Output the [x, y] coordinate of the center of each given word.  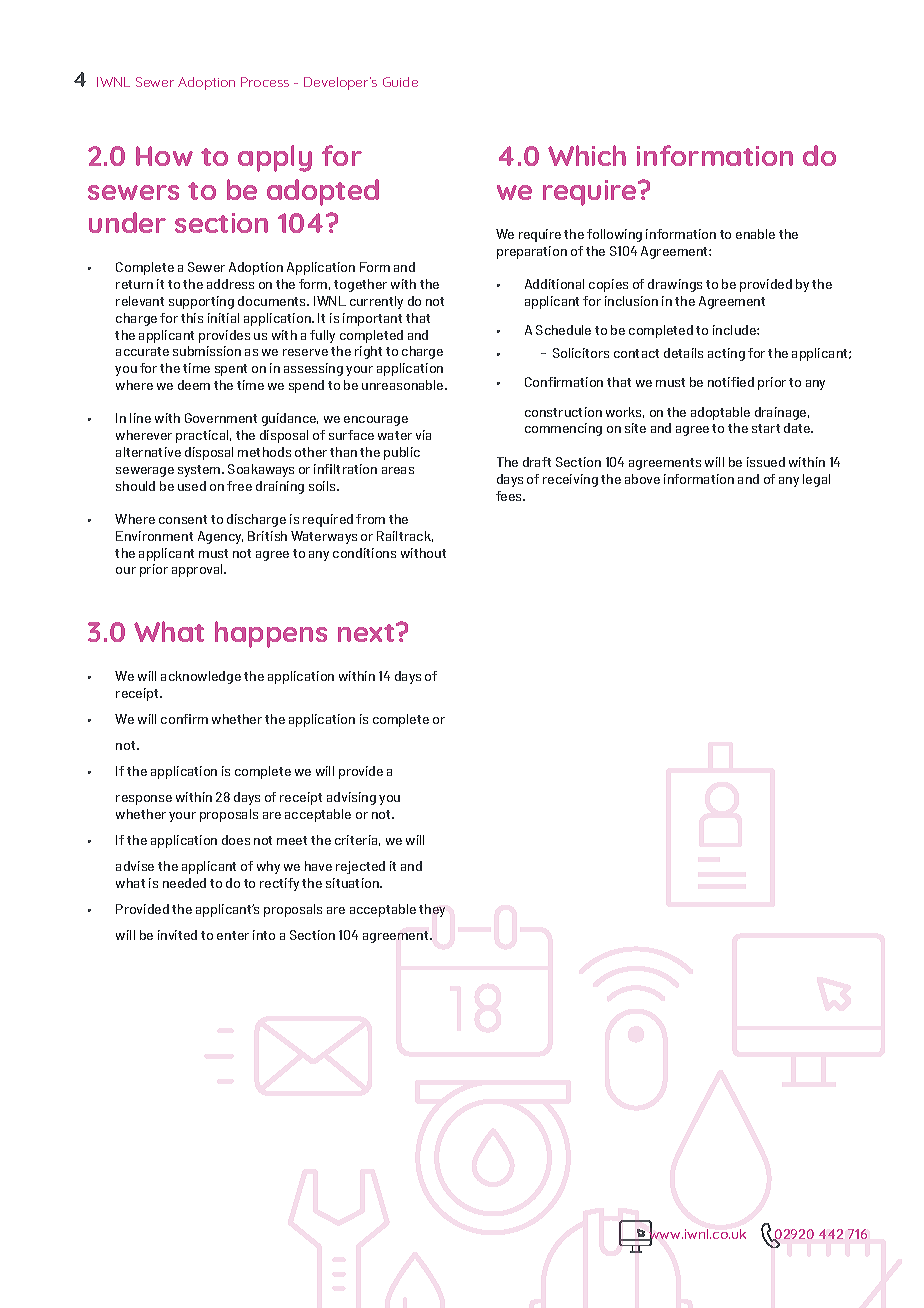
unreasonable [404, 385]
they [432, 910]
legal [816, 480]
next [367, 632]
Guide [400, 82]
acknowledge [201, 677]
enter [233, 935]
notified [731, 382]
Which [587, 155]
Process [265, 82]
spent [231, 370]
